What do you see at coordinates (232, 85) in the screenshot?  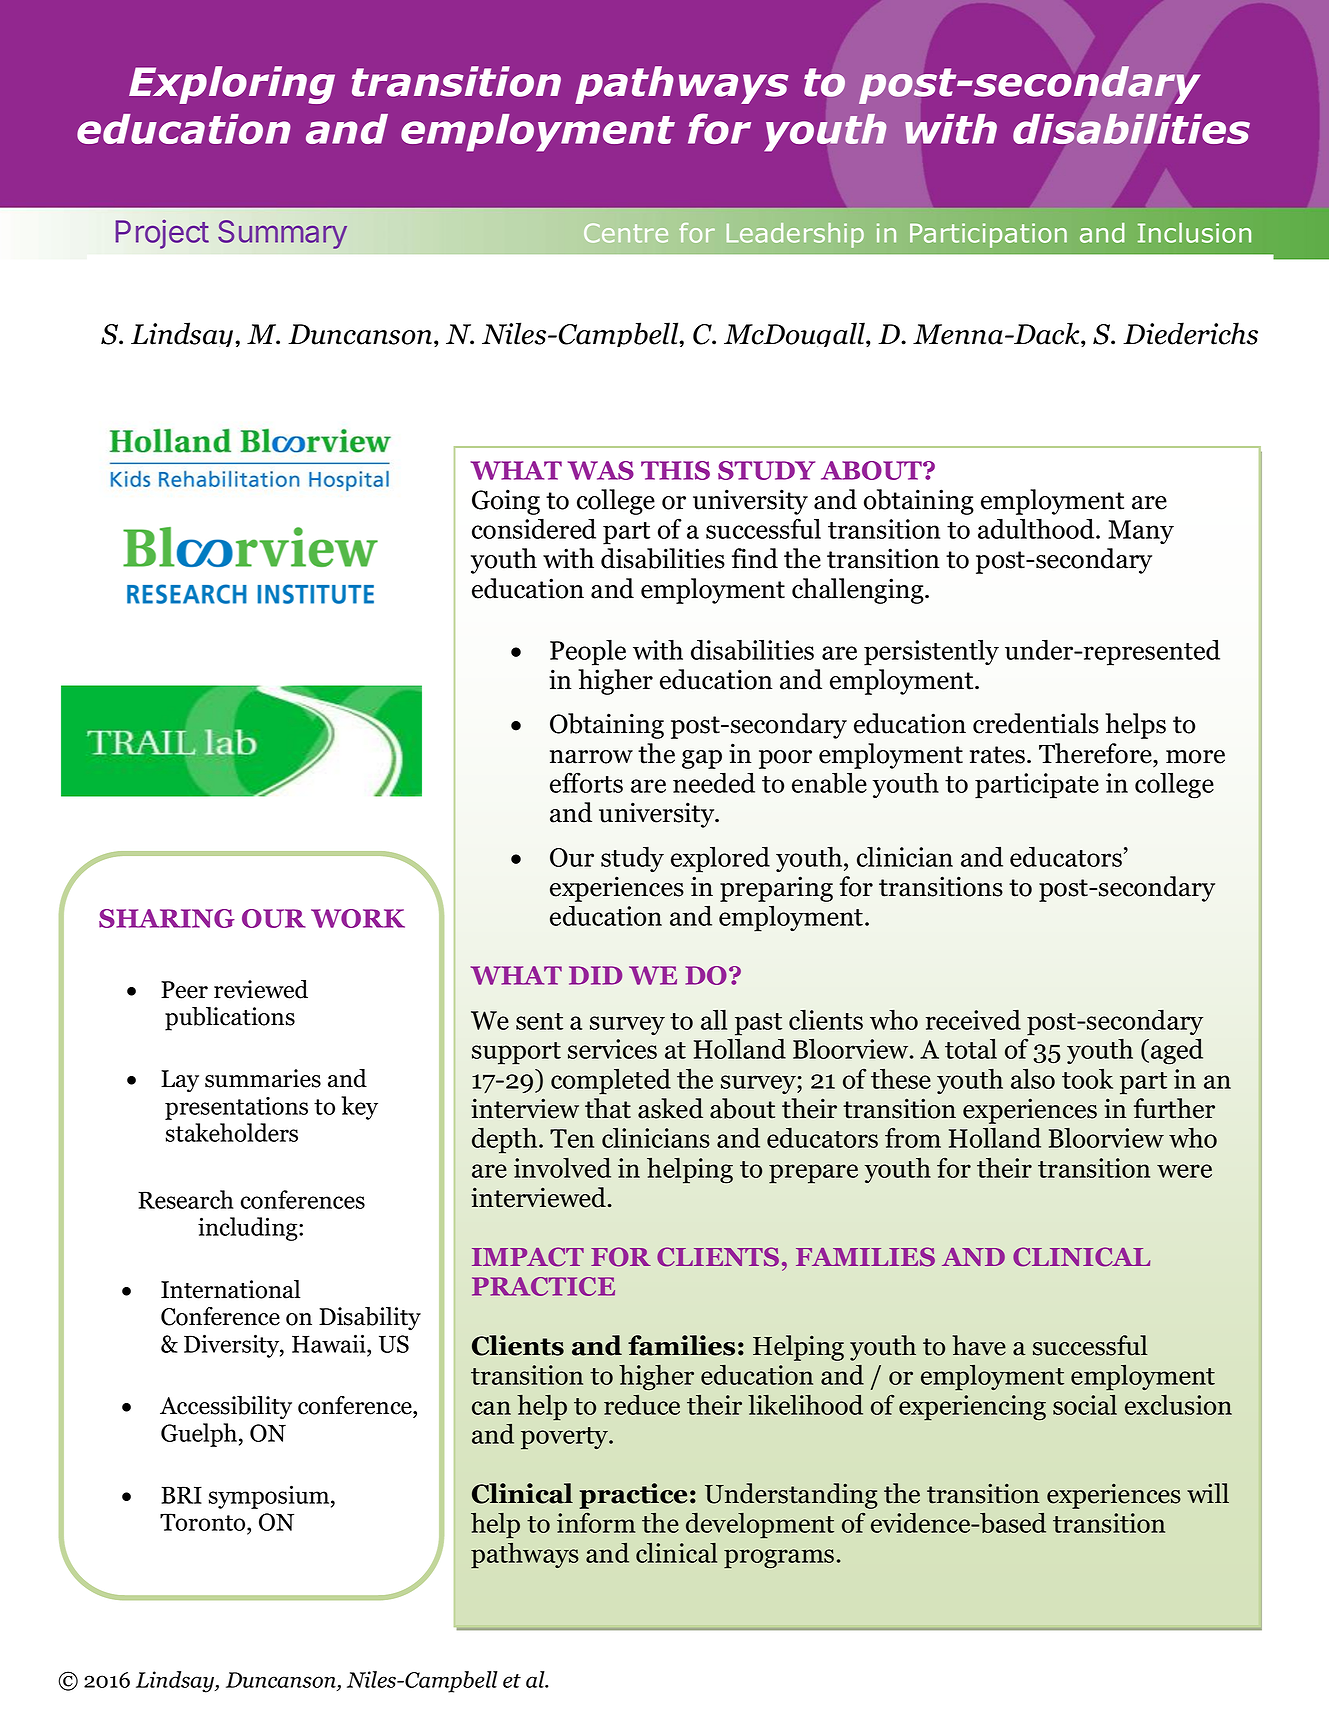 I see `Exploring` at bounding box center [232, 85].
